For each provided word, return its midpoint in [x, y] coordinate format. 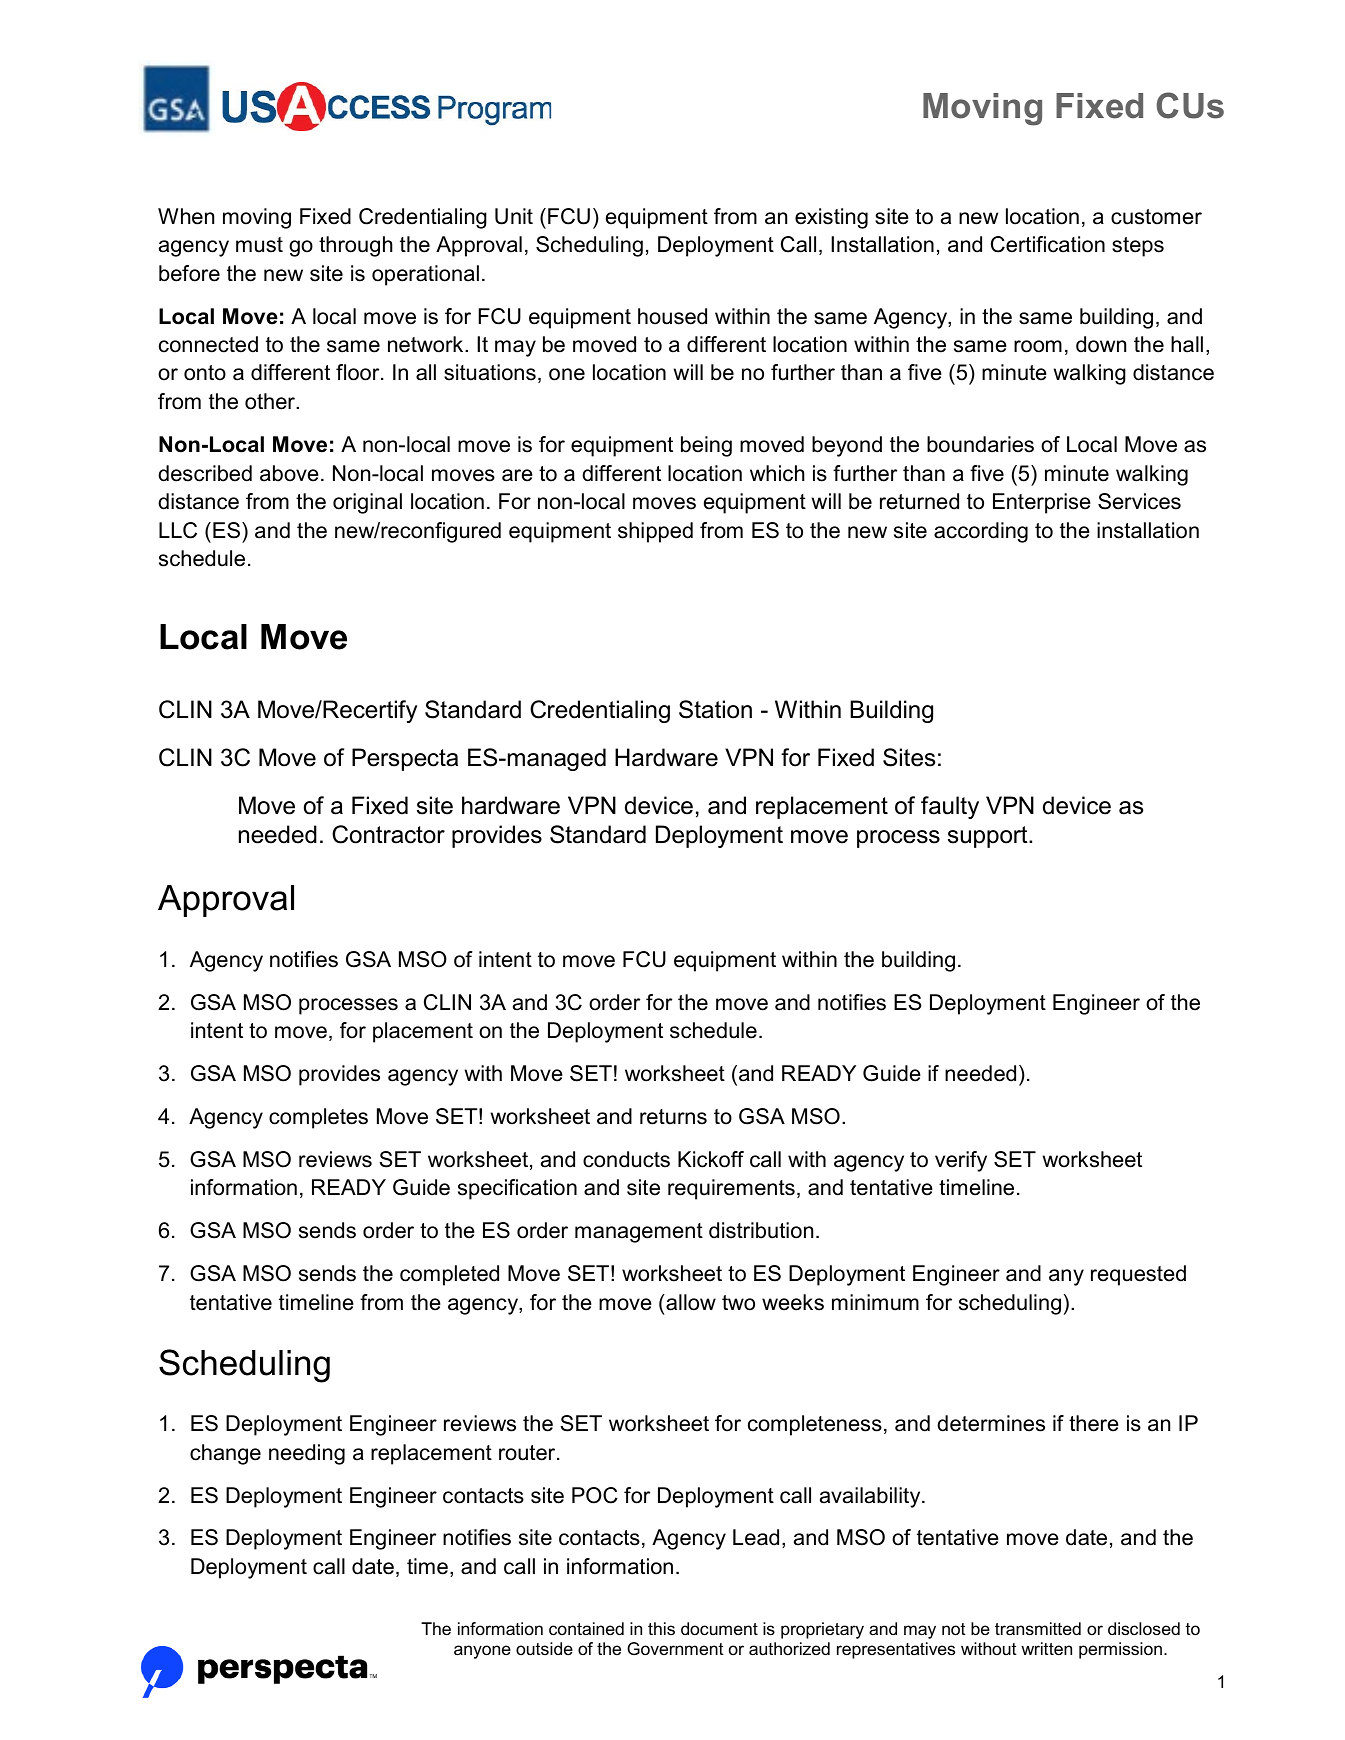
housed [672, 316]
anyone [482, 1652]
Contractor [388, 834]
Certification [1048, 244]
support [989, 837]
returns [673, 1117]
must [259, 245]
